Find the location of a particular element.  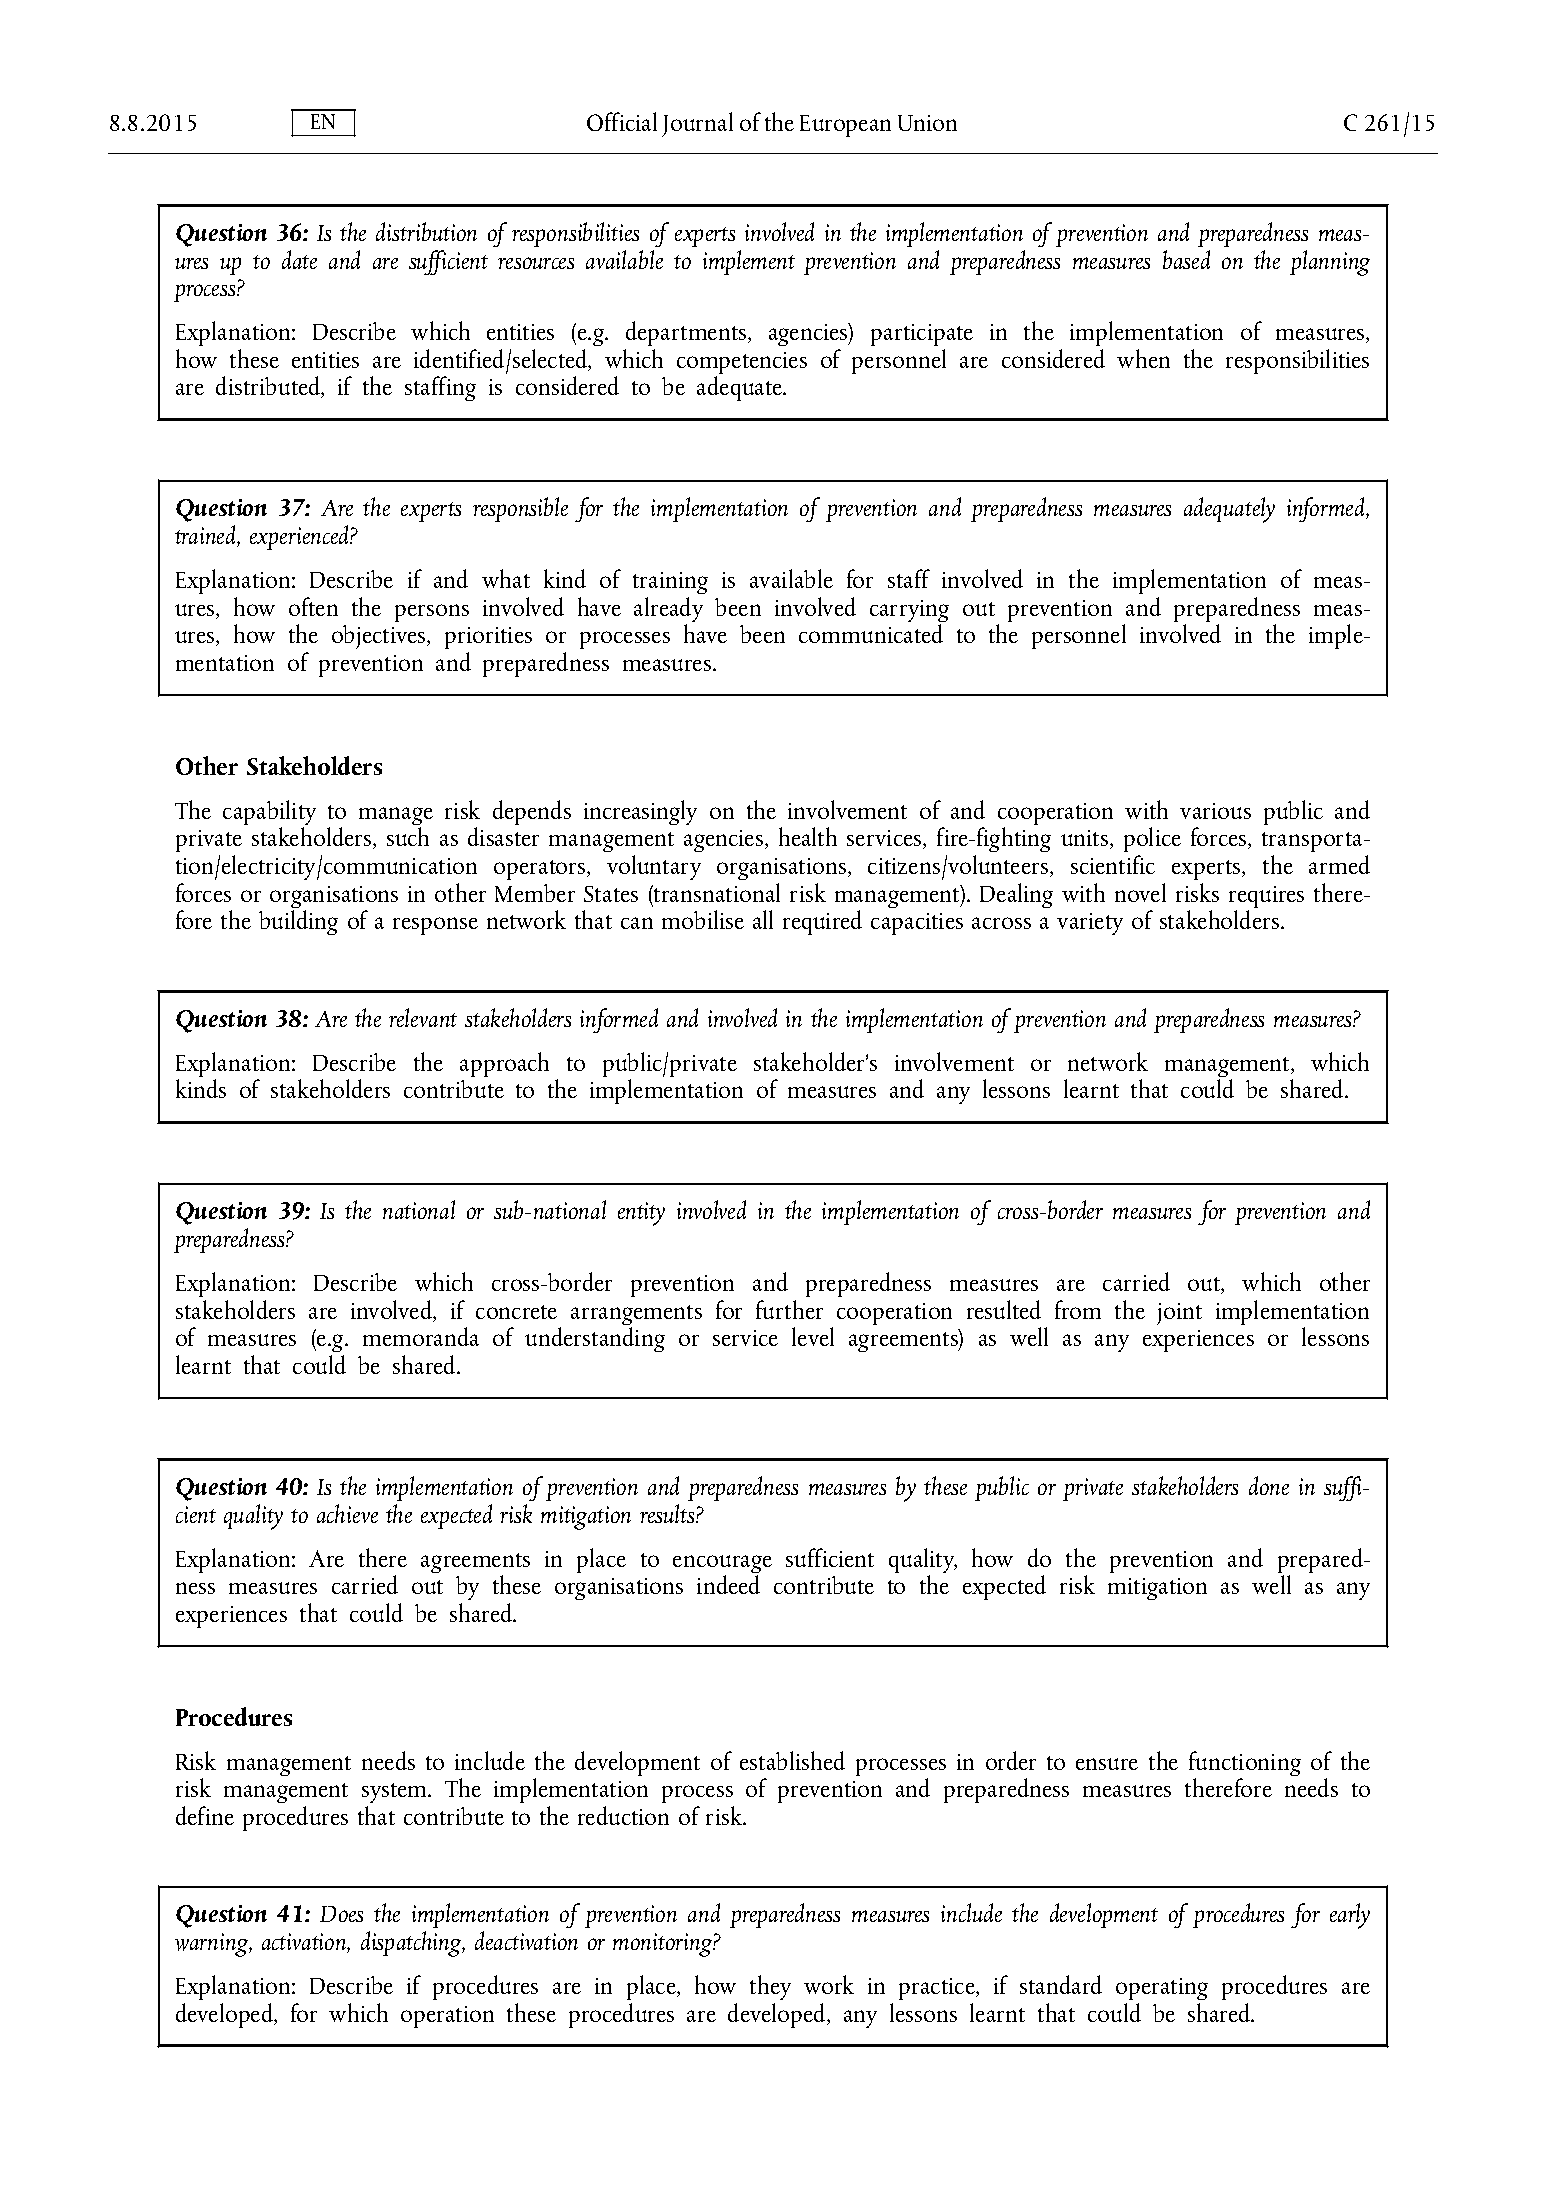

requires is located at coordinates (1266, 898).
